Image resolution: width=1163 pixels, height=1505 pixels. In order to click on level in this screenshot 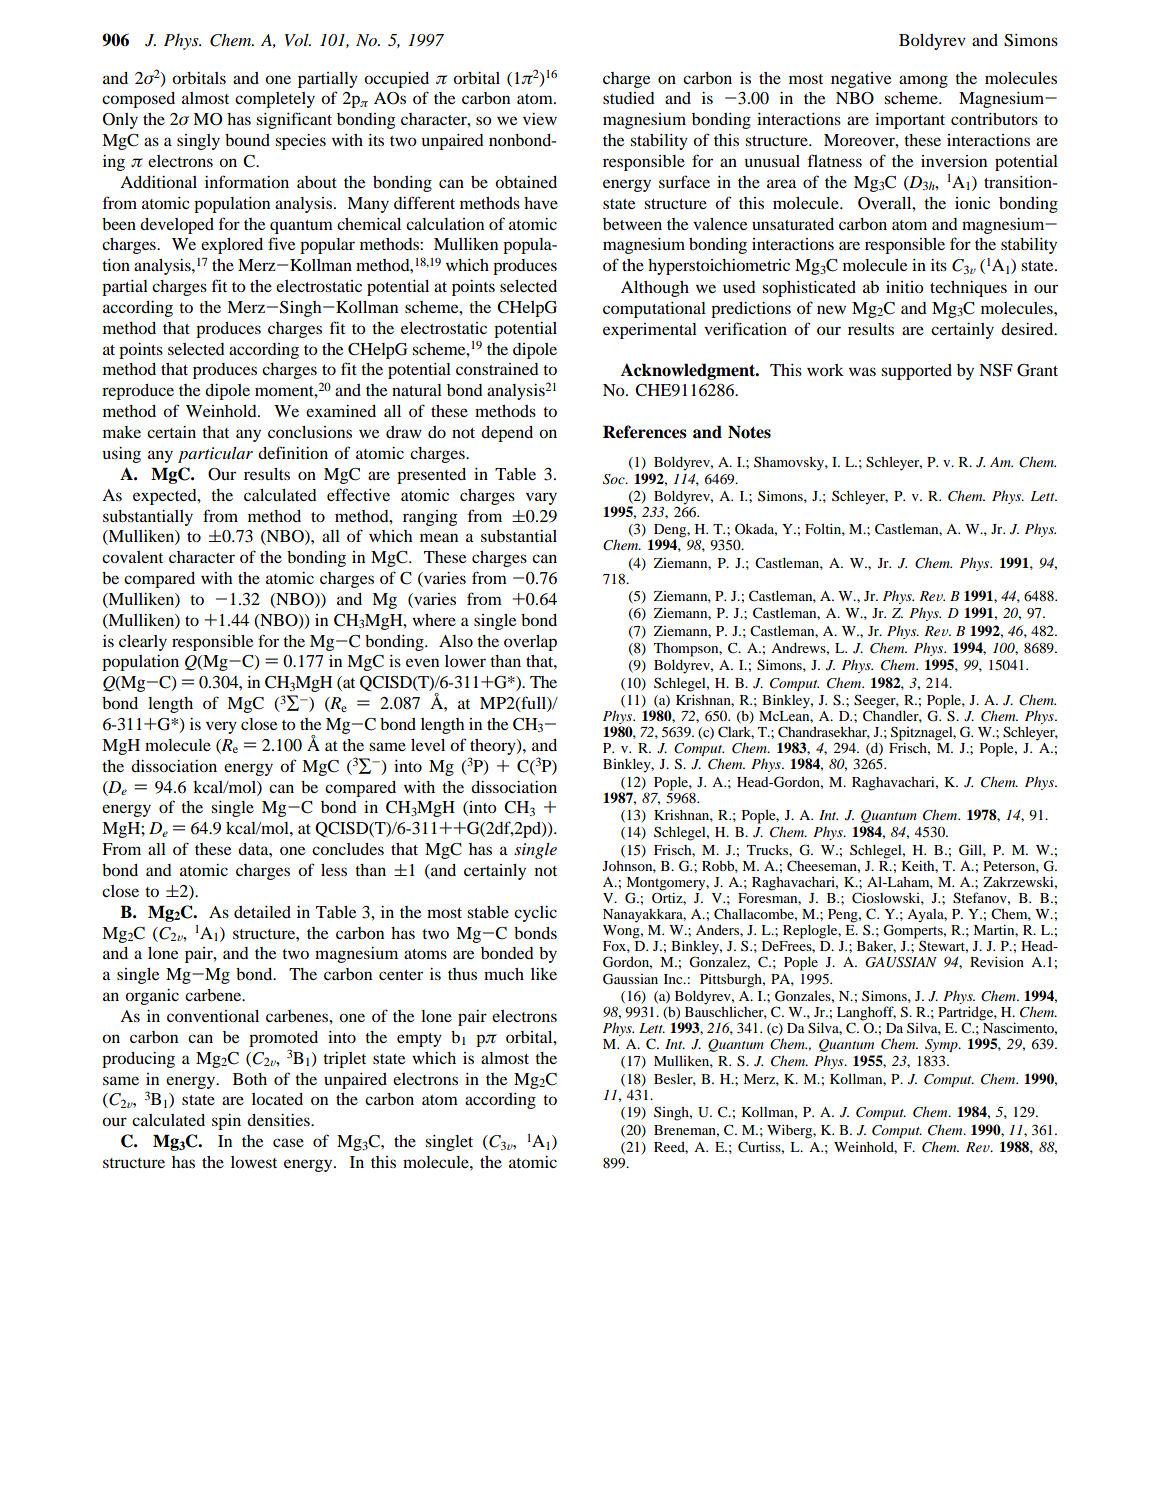, I will do `click(428, 745)`.
